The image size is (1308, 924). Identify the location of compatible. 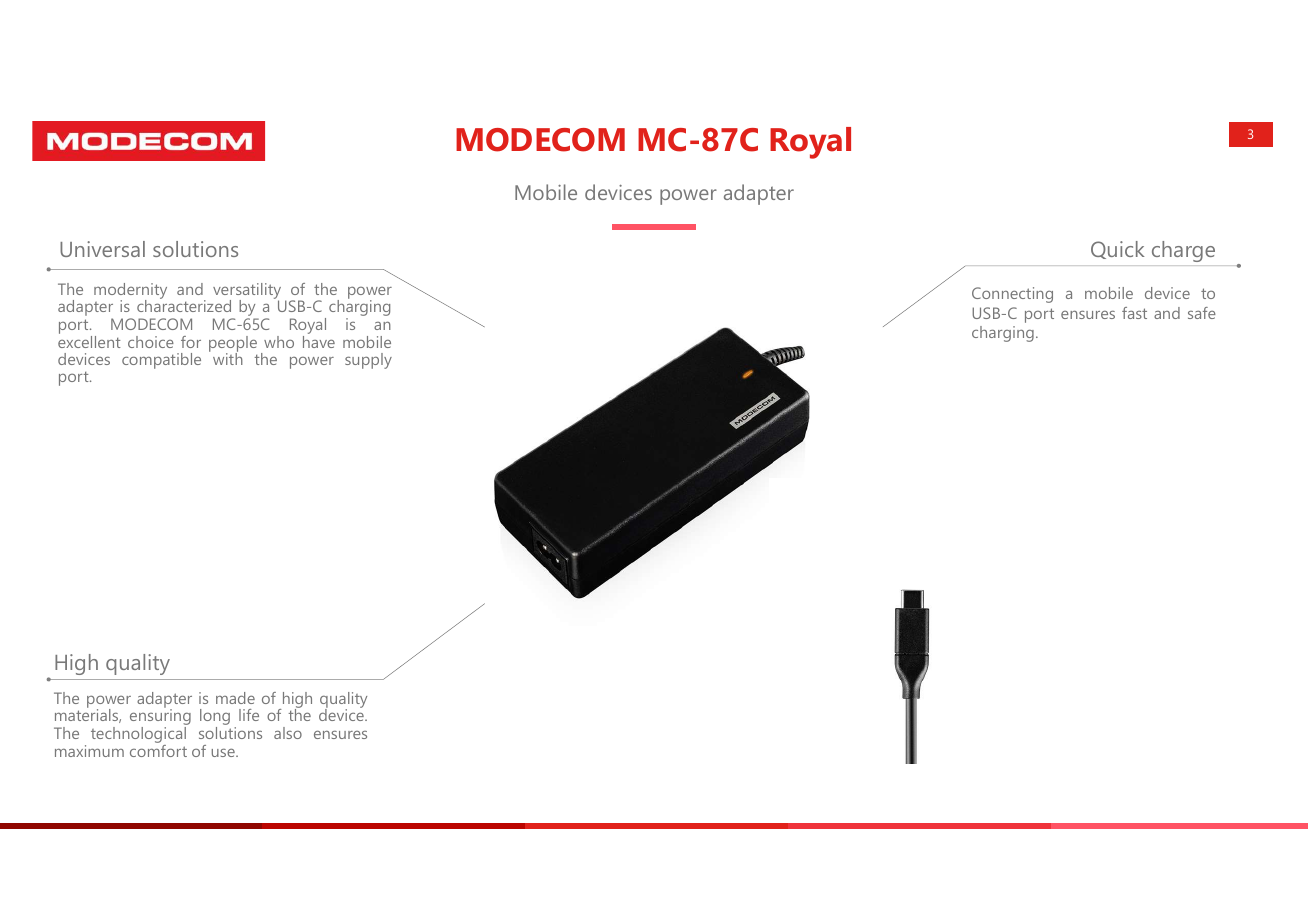
(161, 361).
